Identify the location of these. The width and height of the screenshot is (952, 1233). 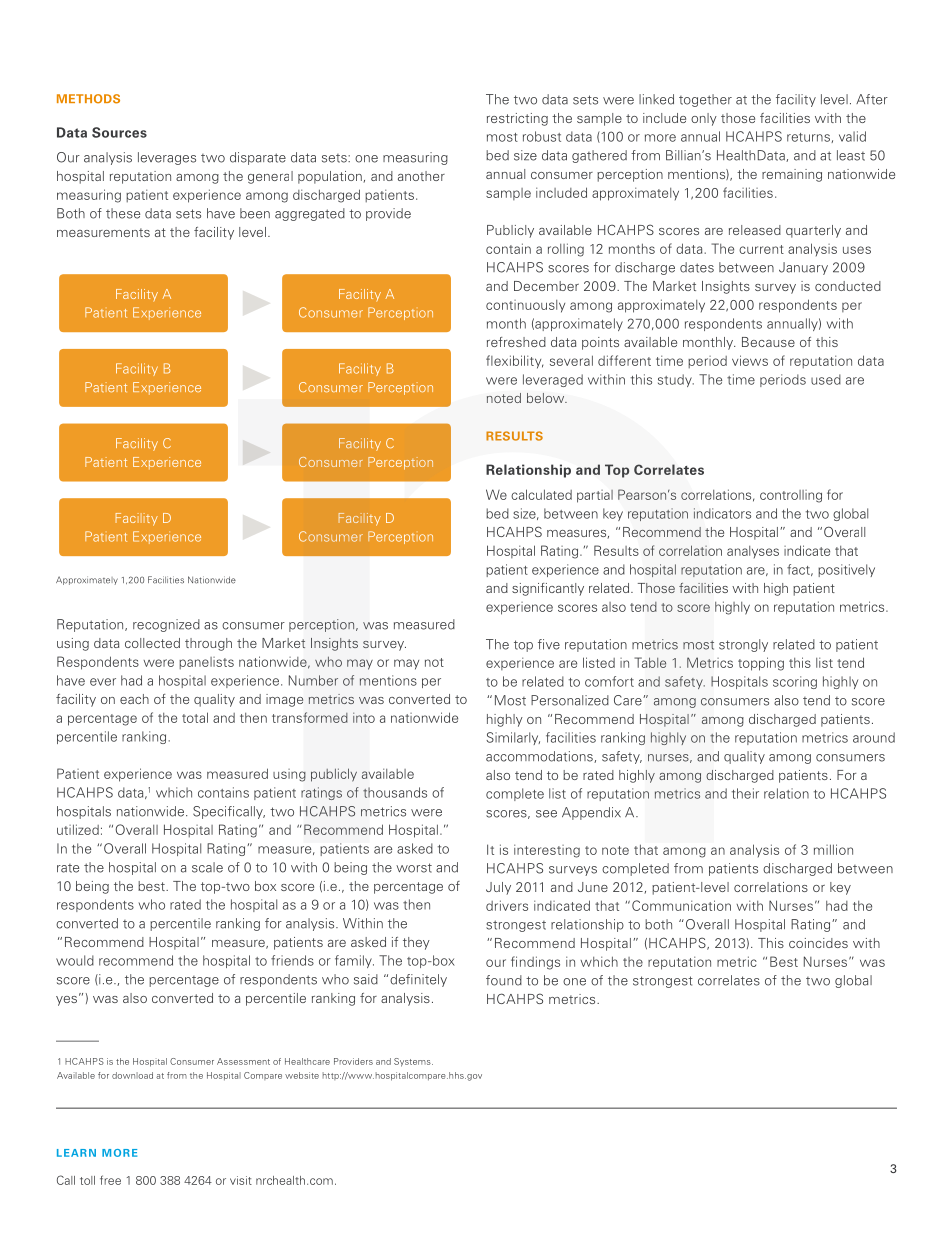
(123, 213).
